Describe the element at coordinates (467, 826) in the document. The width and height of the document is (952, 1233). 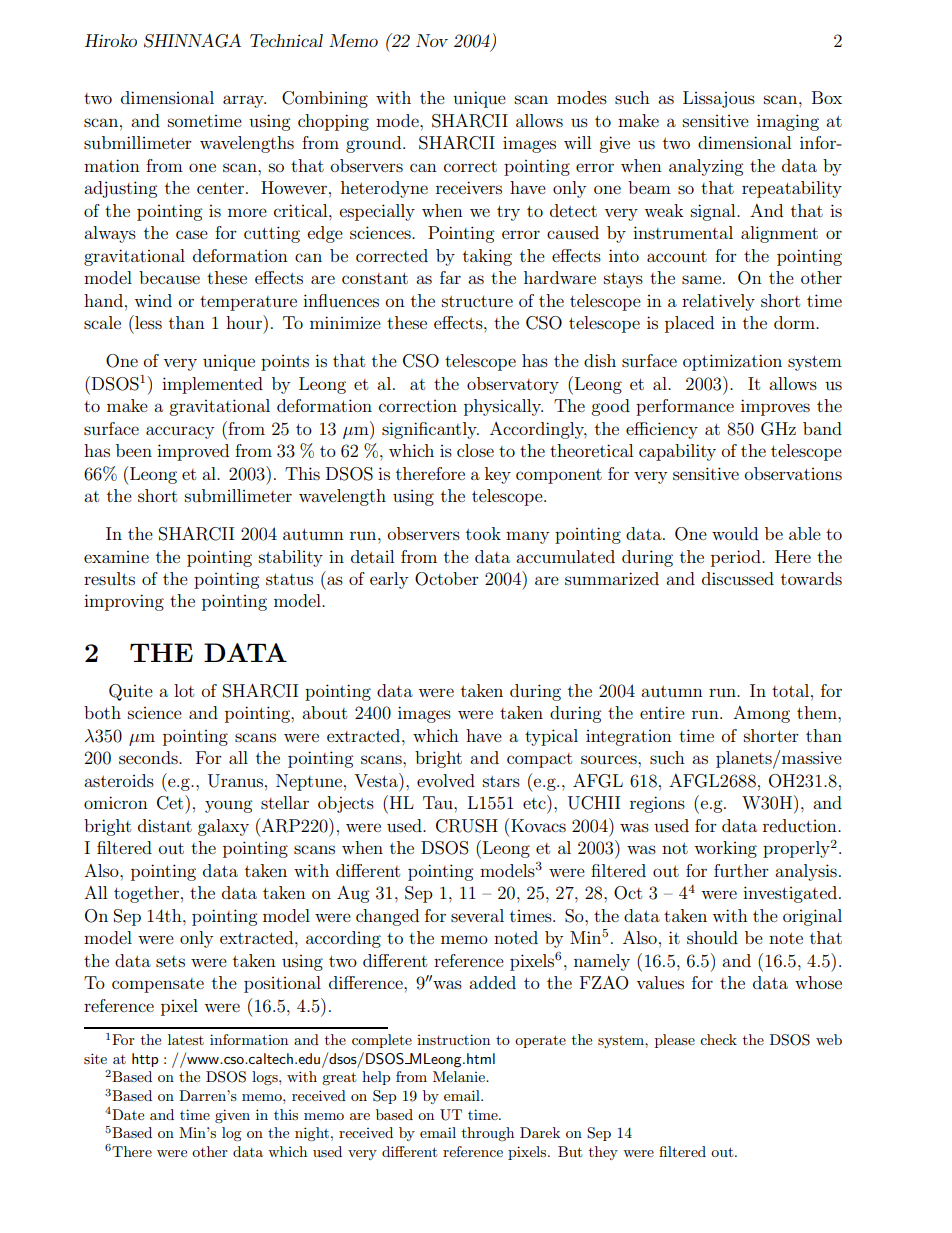
I see `CRUSH` at that location.
